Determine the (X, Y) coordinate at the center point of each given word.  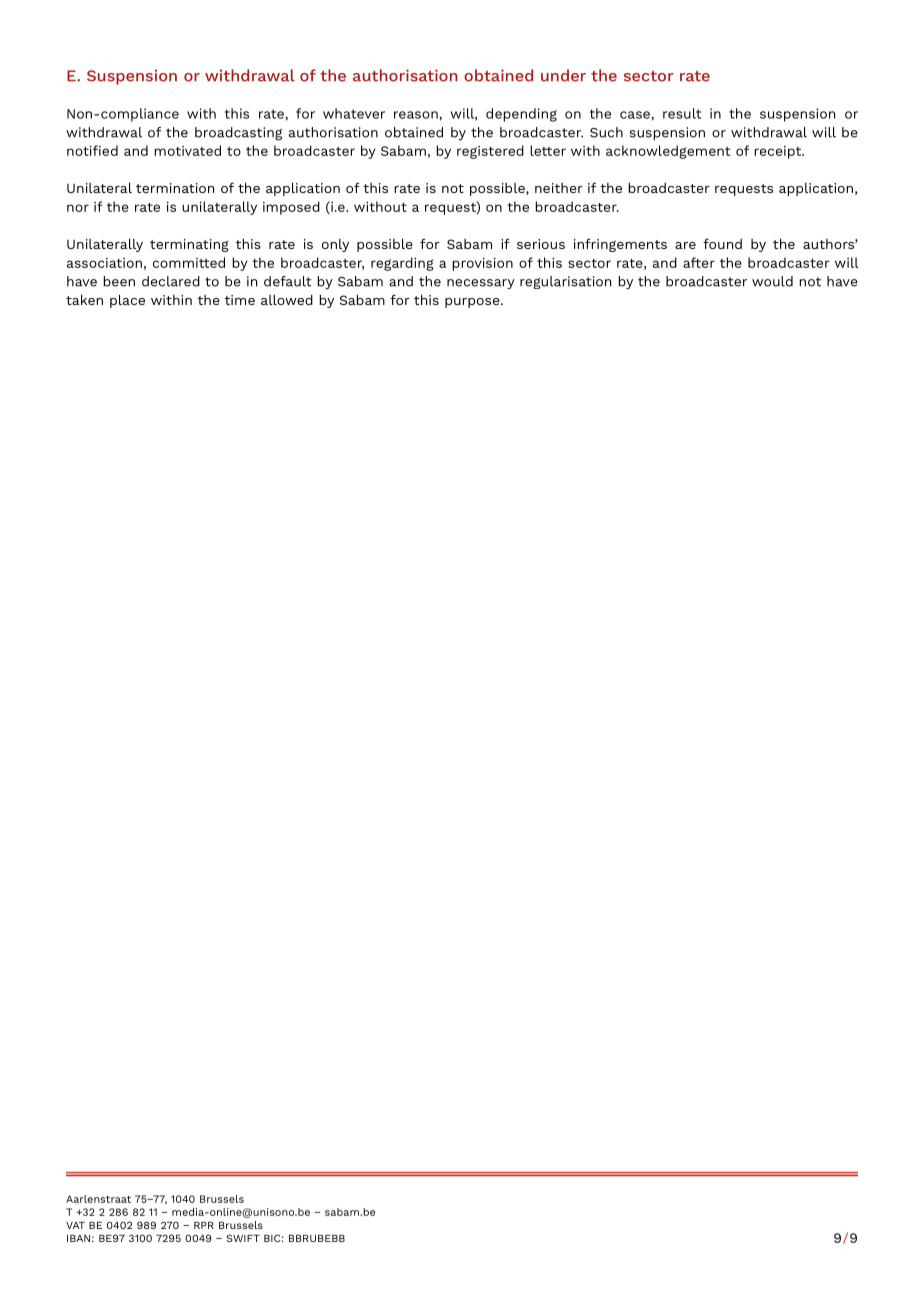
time (240, 300)
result (682, 113)
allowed (287, 300)
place (127, 301)
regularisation (565, 282)
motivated (187, 150)
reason (417, 115)
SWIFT (243, 1238)
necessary (481, 284)
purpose (473, 303)
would (772, 281)
